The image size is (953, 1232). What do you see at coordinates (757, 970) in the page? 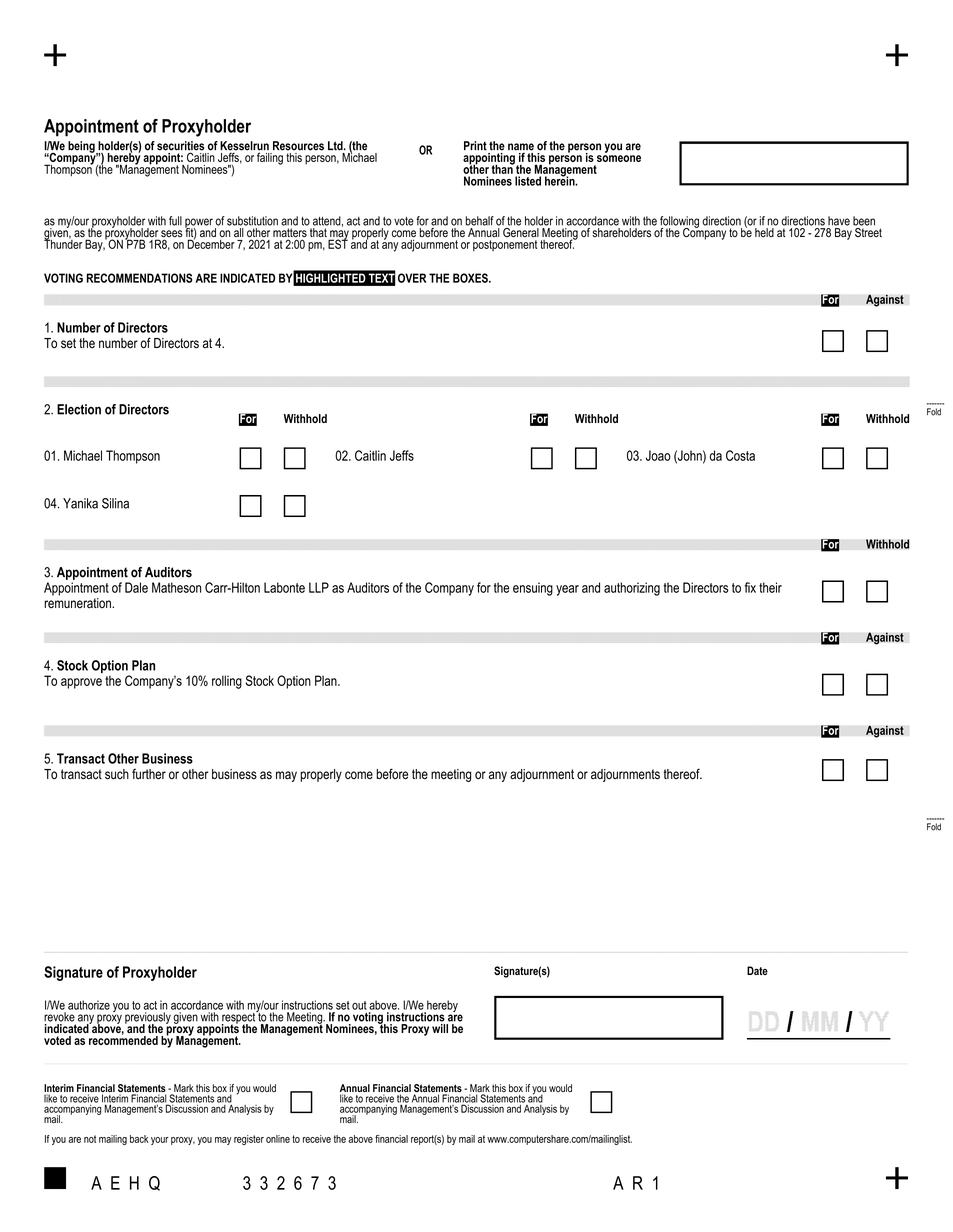
I see `Date` at bounding box center [757, 970].
